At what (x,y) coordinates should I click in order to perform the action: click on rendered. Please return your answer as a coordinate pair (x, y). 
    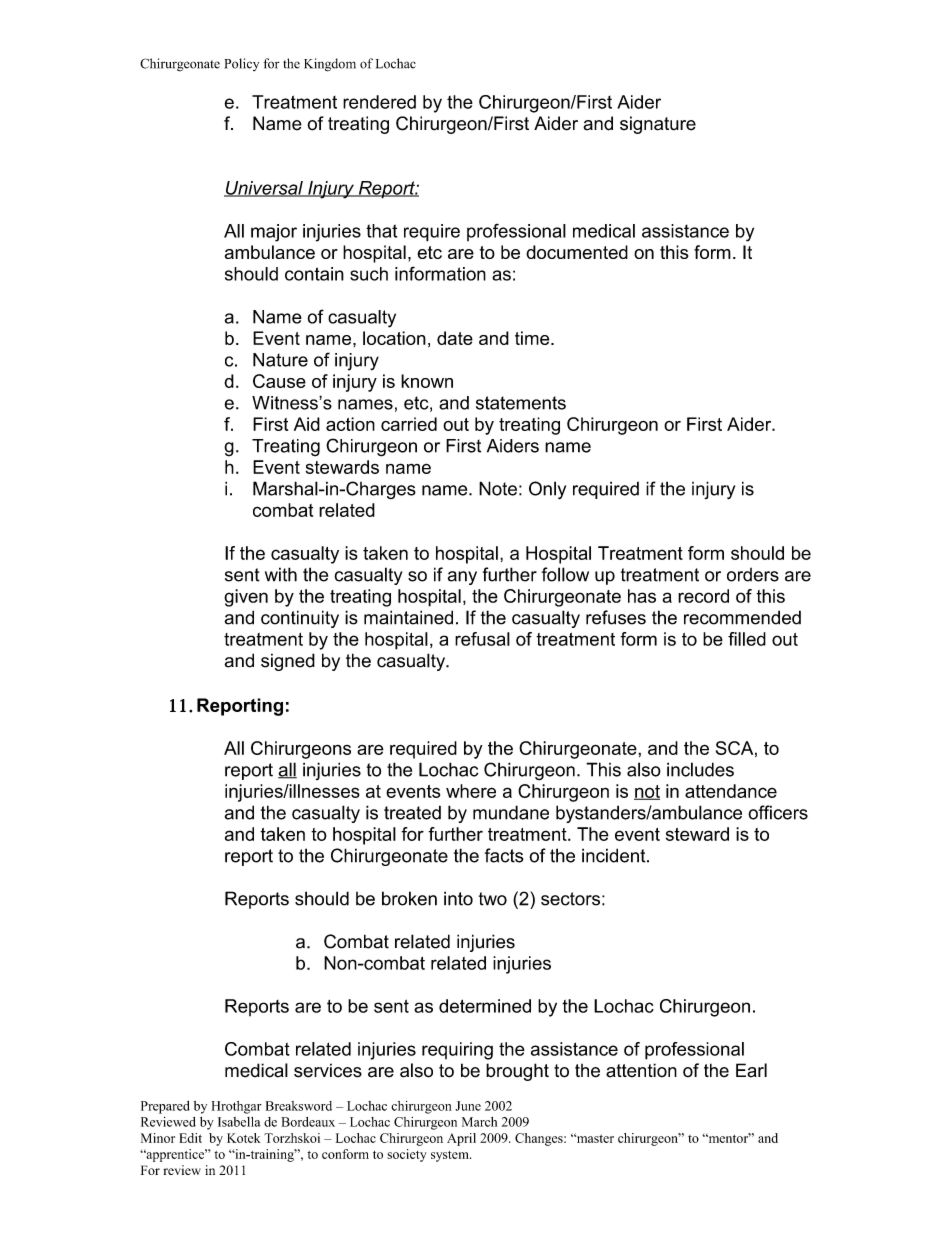
    Looking at the image, I should click on (379, 102).
